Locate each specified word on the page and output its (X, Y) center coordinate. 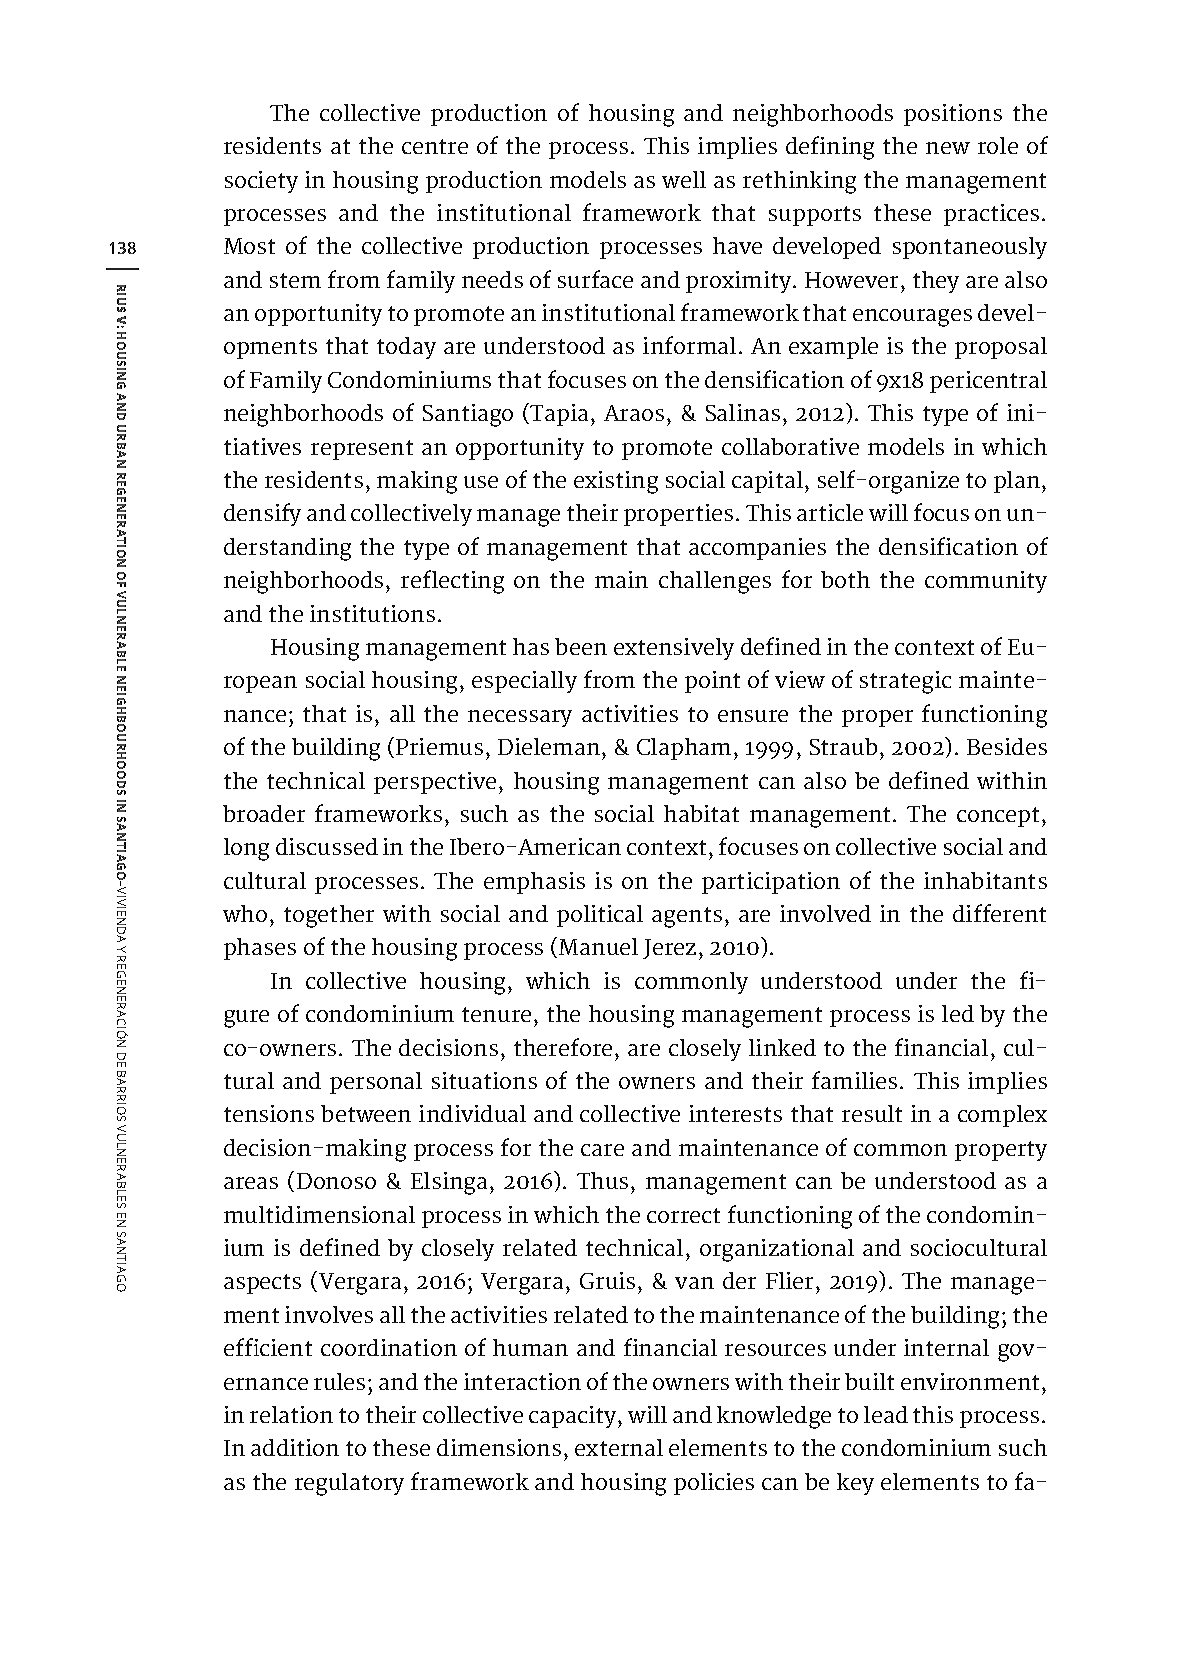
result (872, 1113)
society (261, 182)
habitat (701, 813)
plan (1018, 482)
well (684, 179)
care (602, 1150)
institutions (372, 613)
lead (886, 1414)
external (619, 1447)
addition (295, 1447)
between (366, 1113)
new (948, 148)
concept (1000, 817)
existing (616, 482)
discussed (327, 846)
